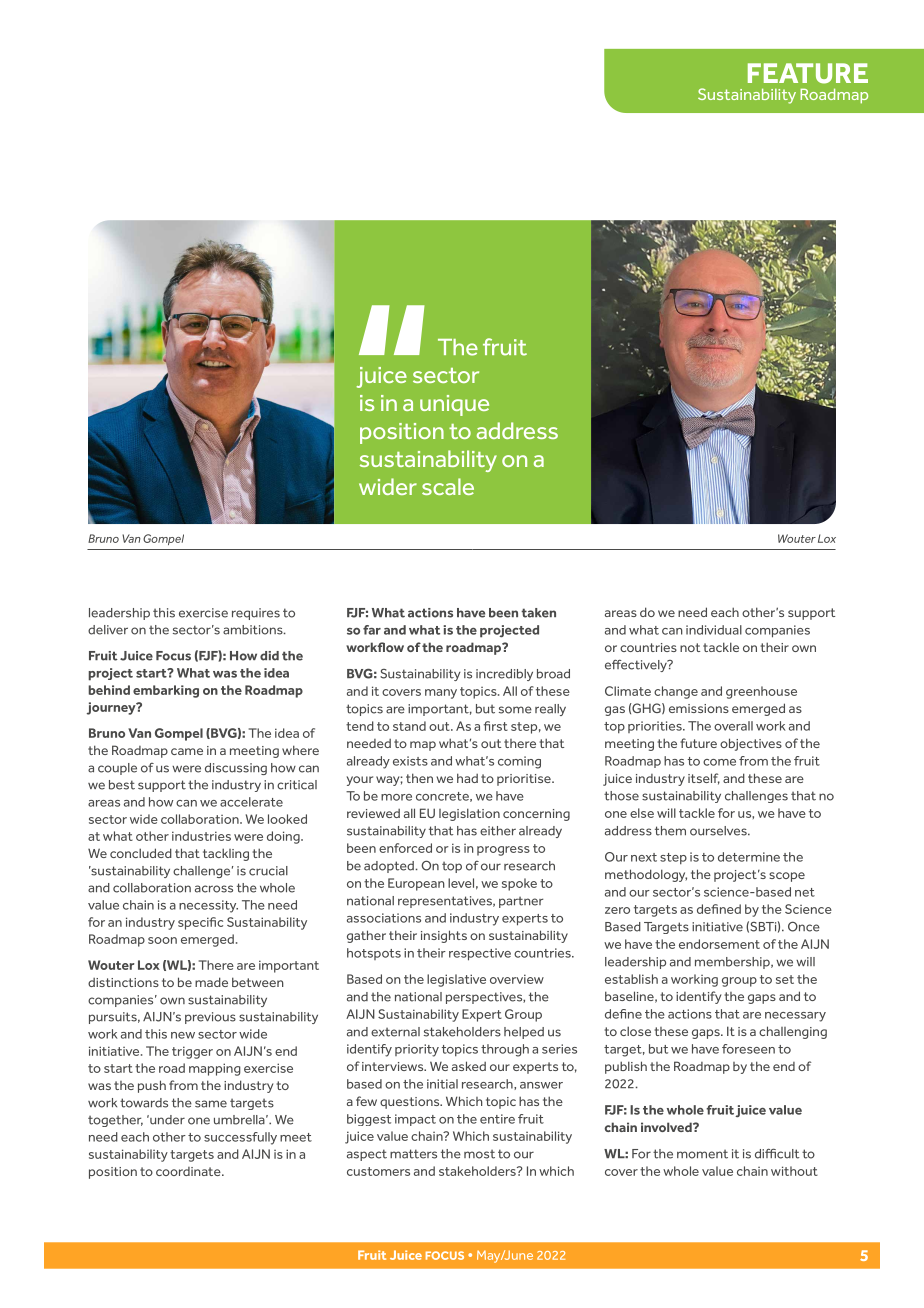 The height and width of the screenshot is (1308, 924). Describe the element at coordinates (454, 405) in the screenshot. I see `unique` at that location.
